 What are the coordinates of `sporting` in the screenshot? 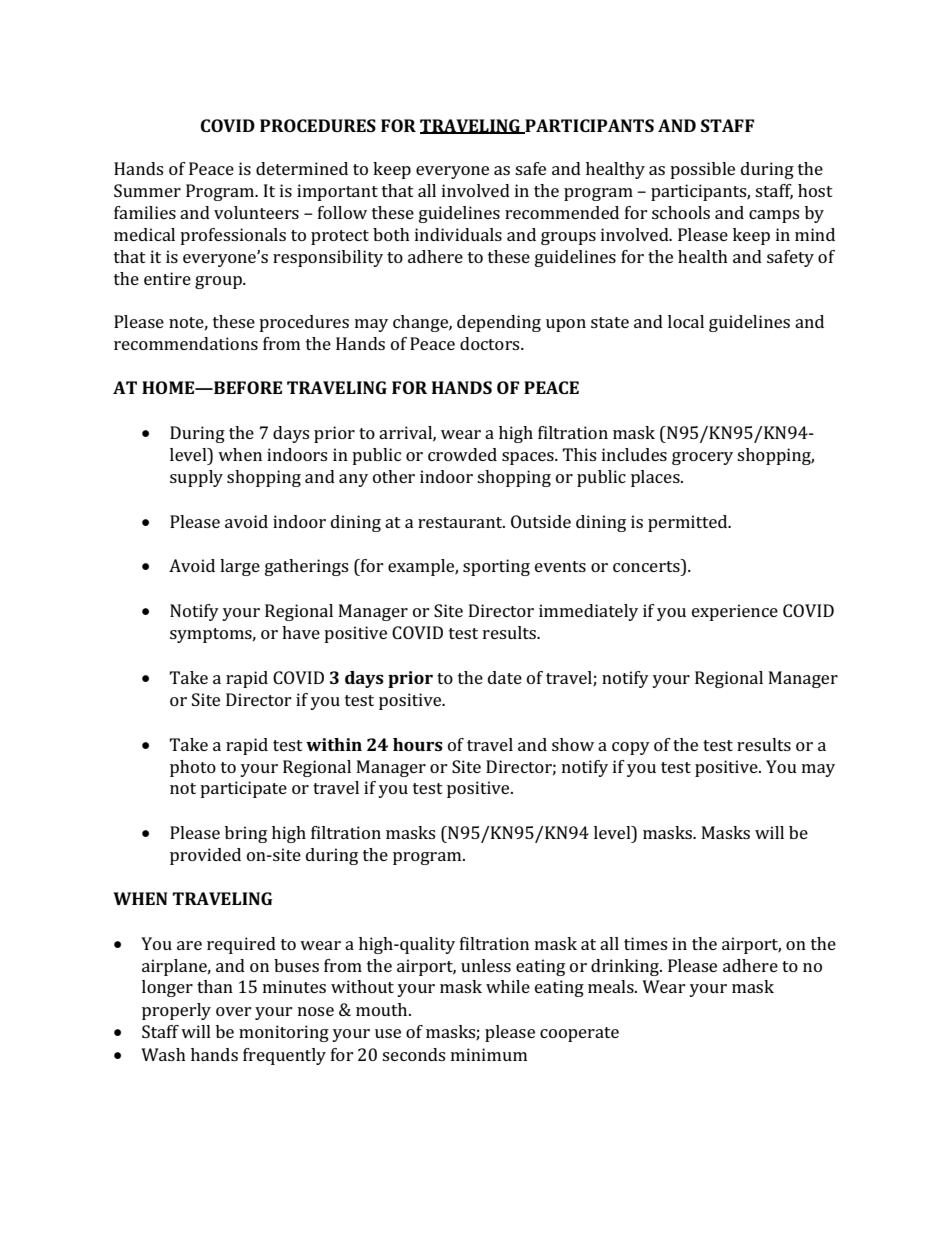 It's located at (496, 567).
